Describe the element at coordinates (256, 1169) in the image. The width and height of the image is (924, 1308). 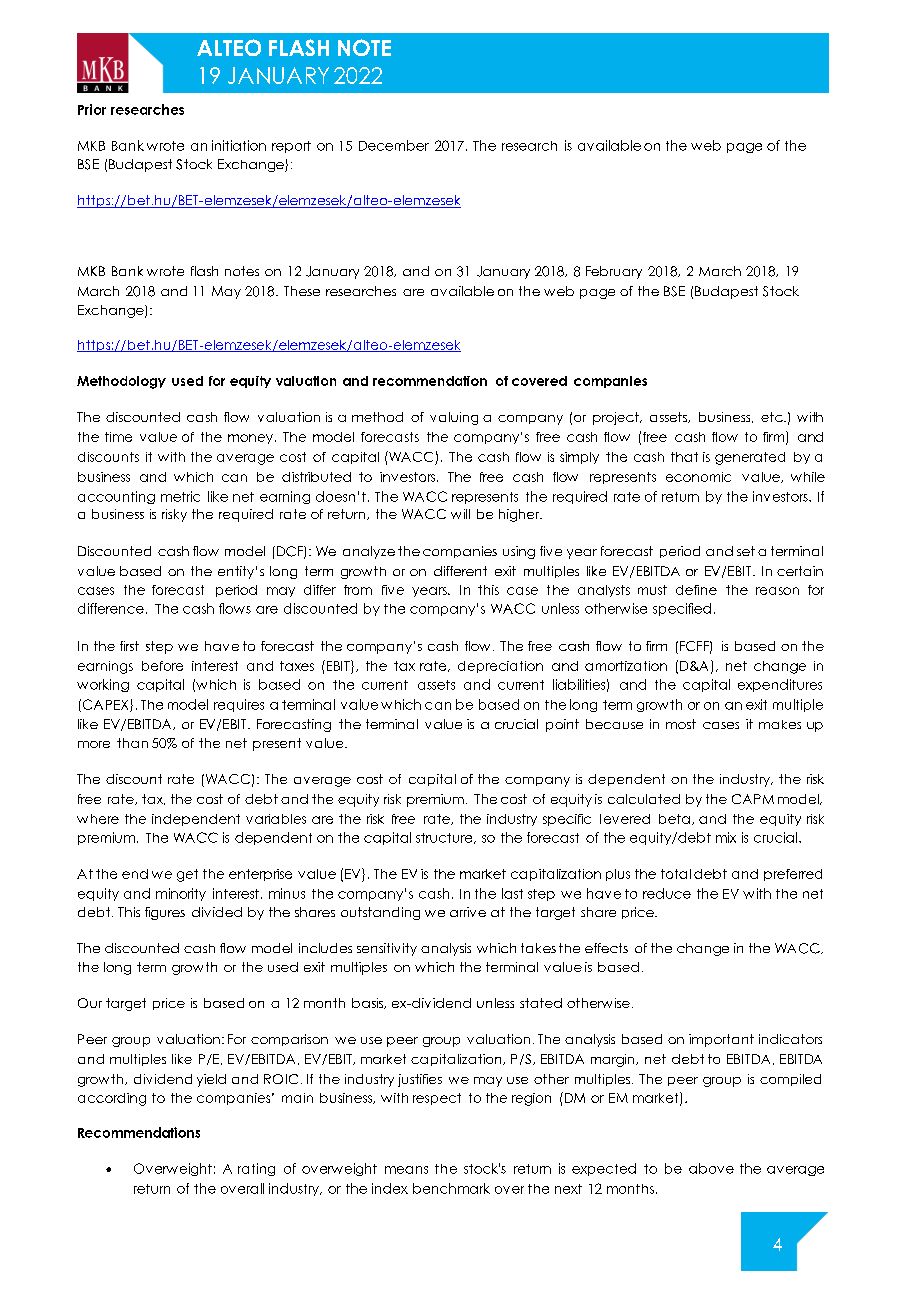
I see `rating` at that location.
